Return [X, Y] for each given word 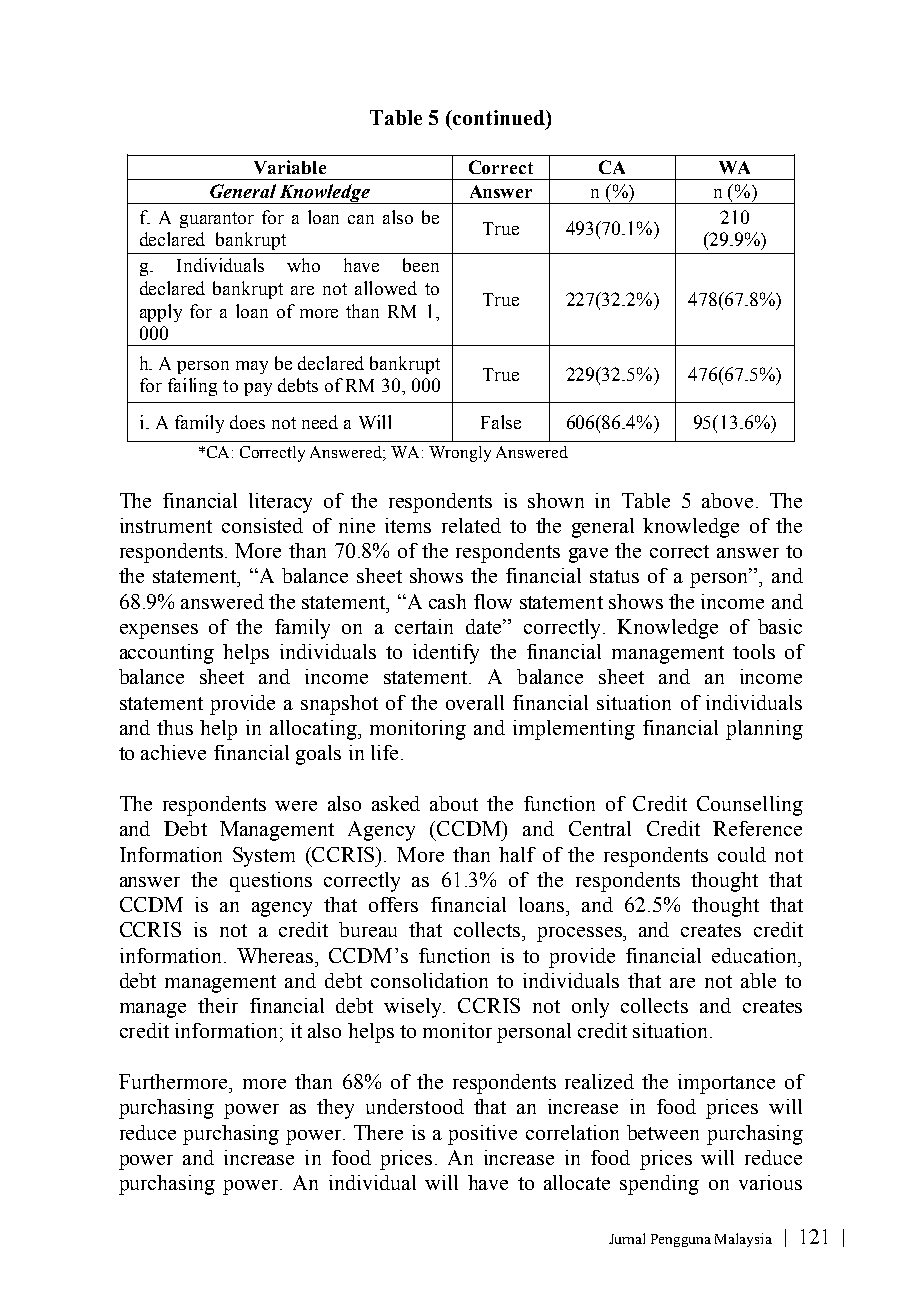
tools [754, 651]
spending [659, 1185]
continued [499, 117]
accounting [167, 654]
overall [475, 702]
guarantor [217, 220]
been [421, 265]
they [335, 1109]
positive [482, 1135]
